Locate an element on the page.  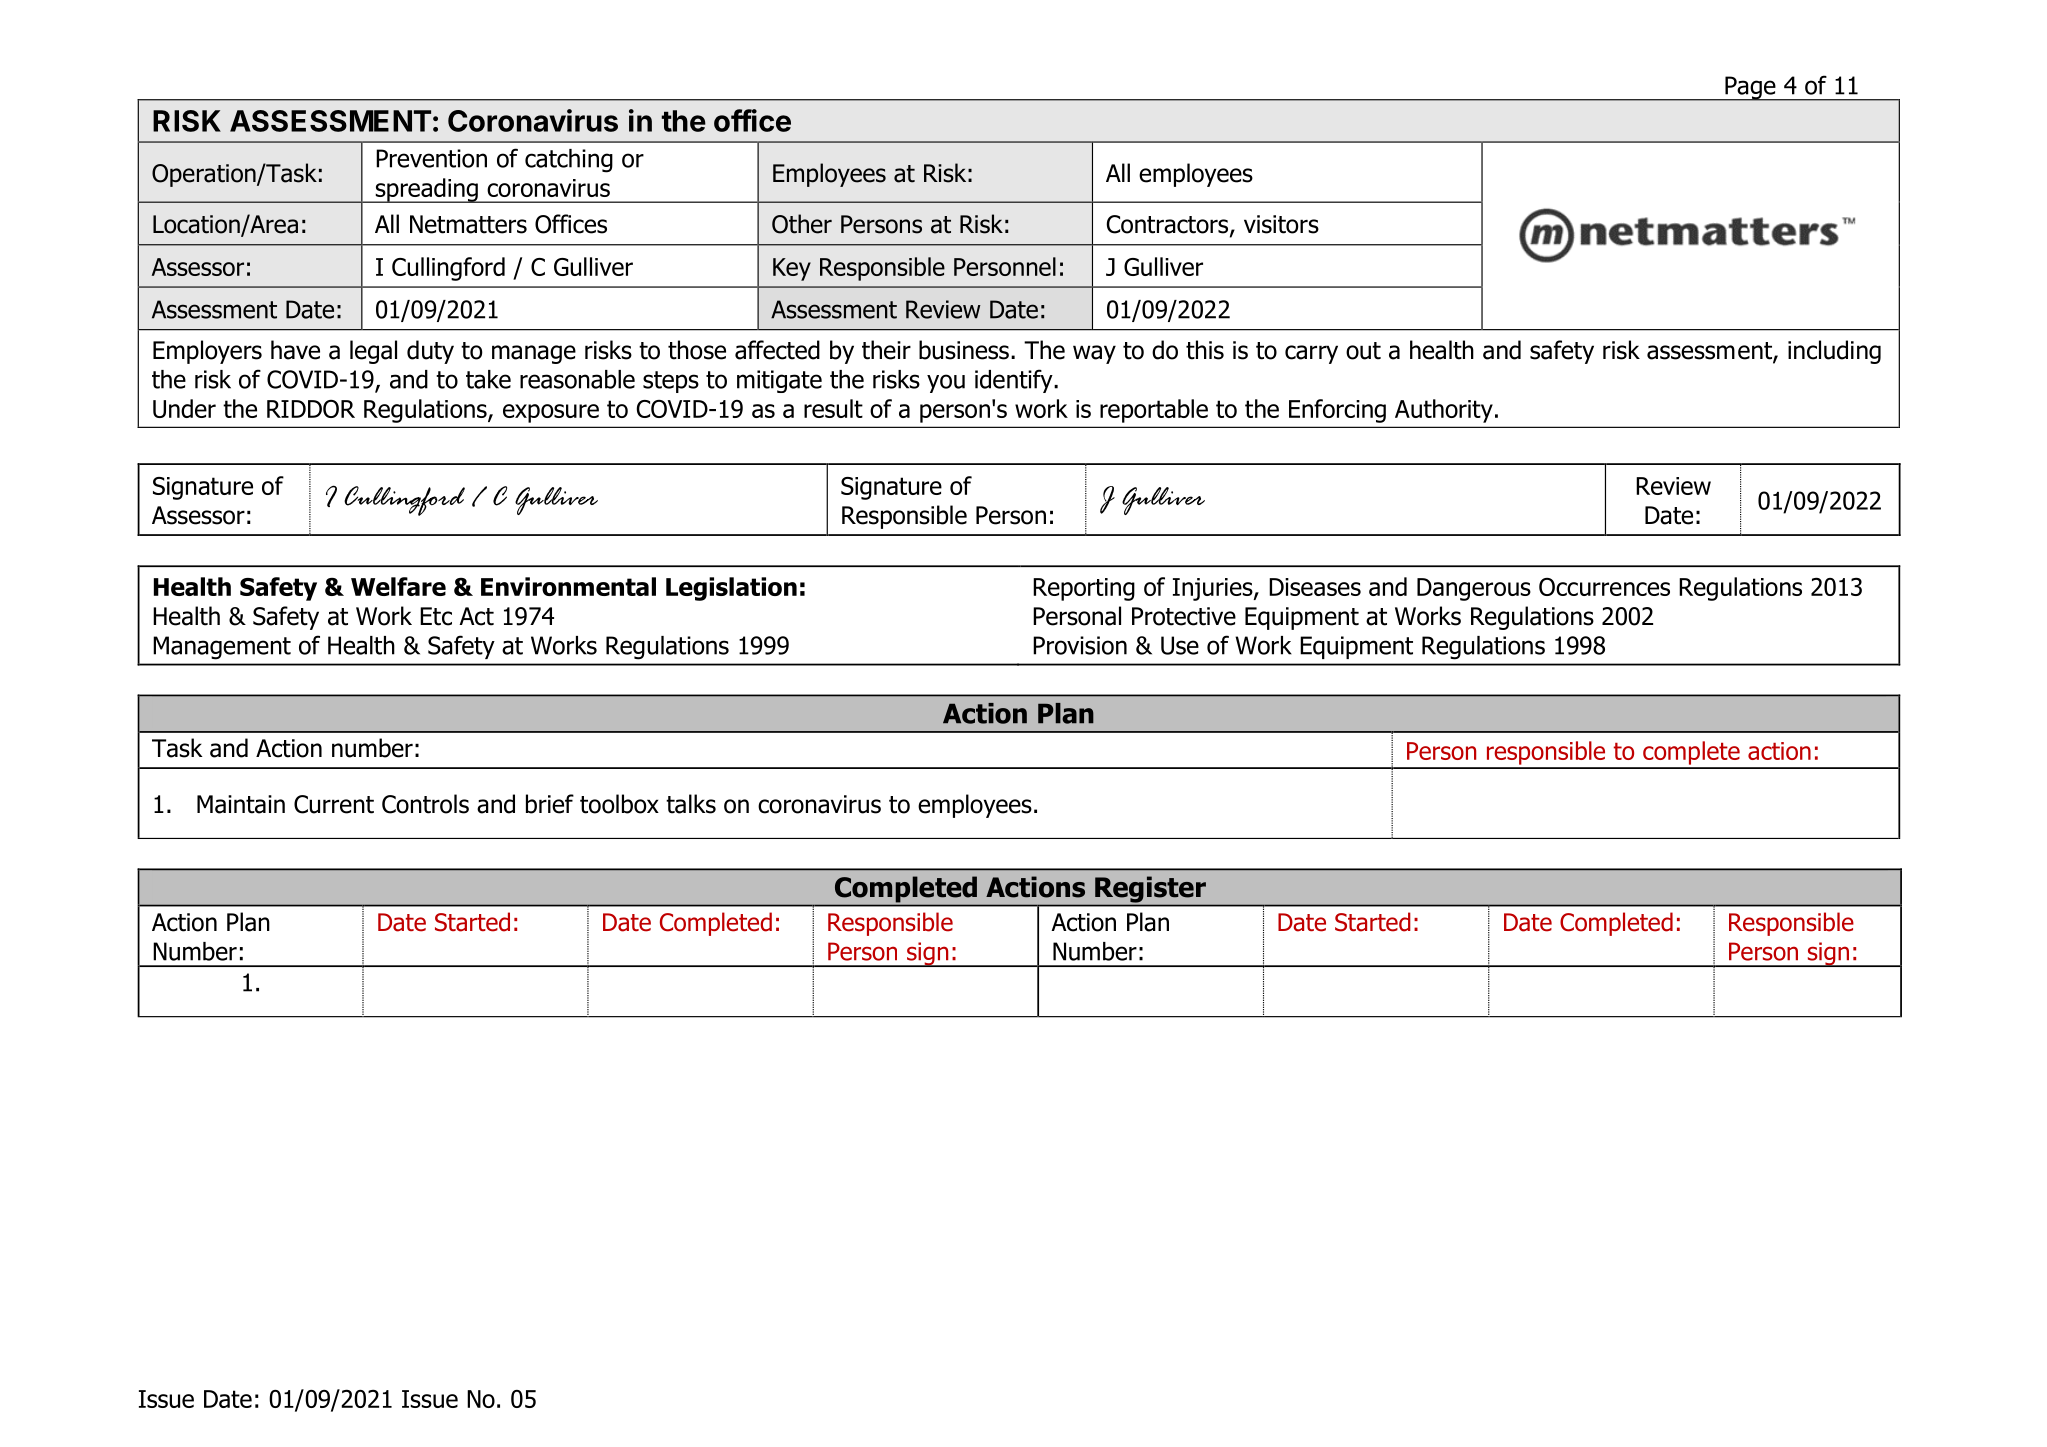
Current is located at coordinates (334, 804).
